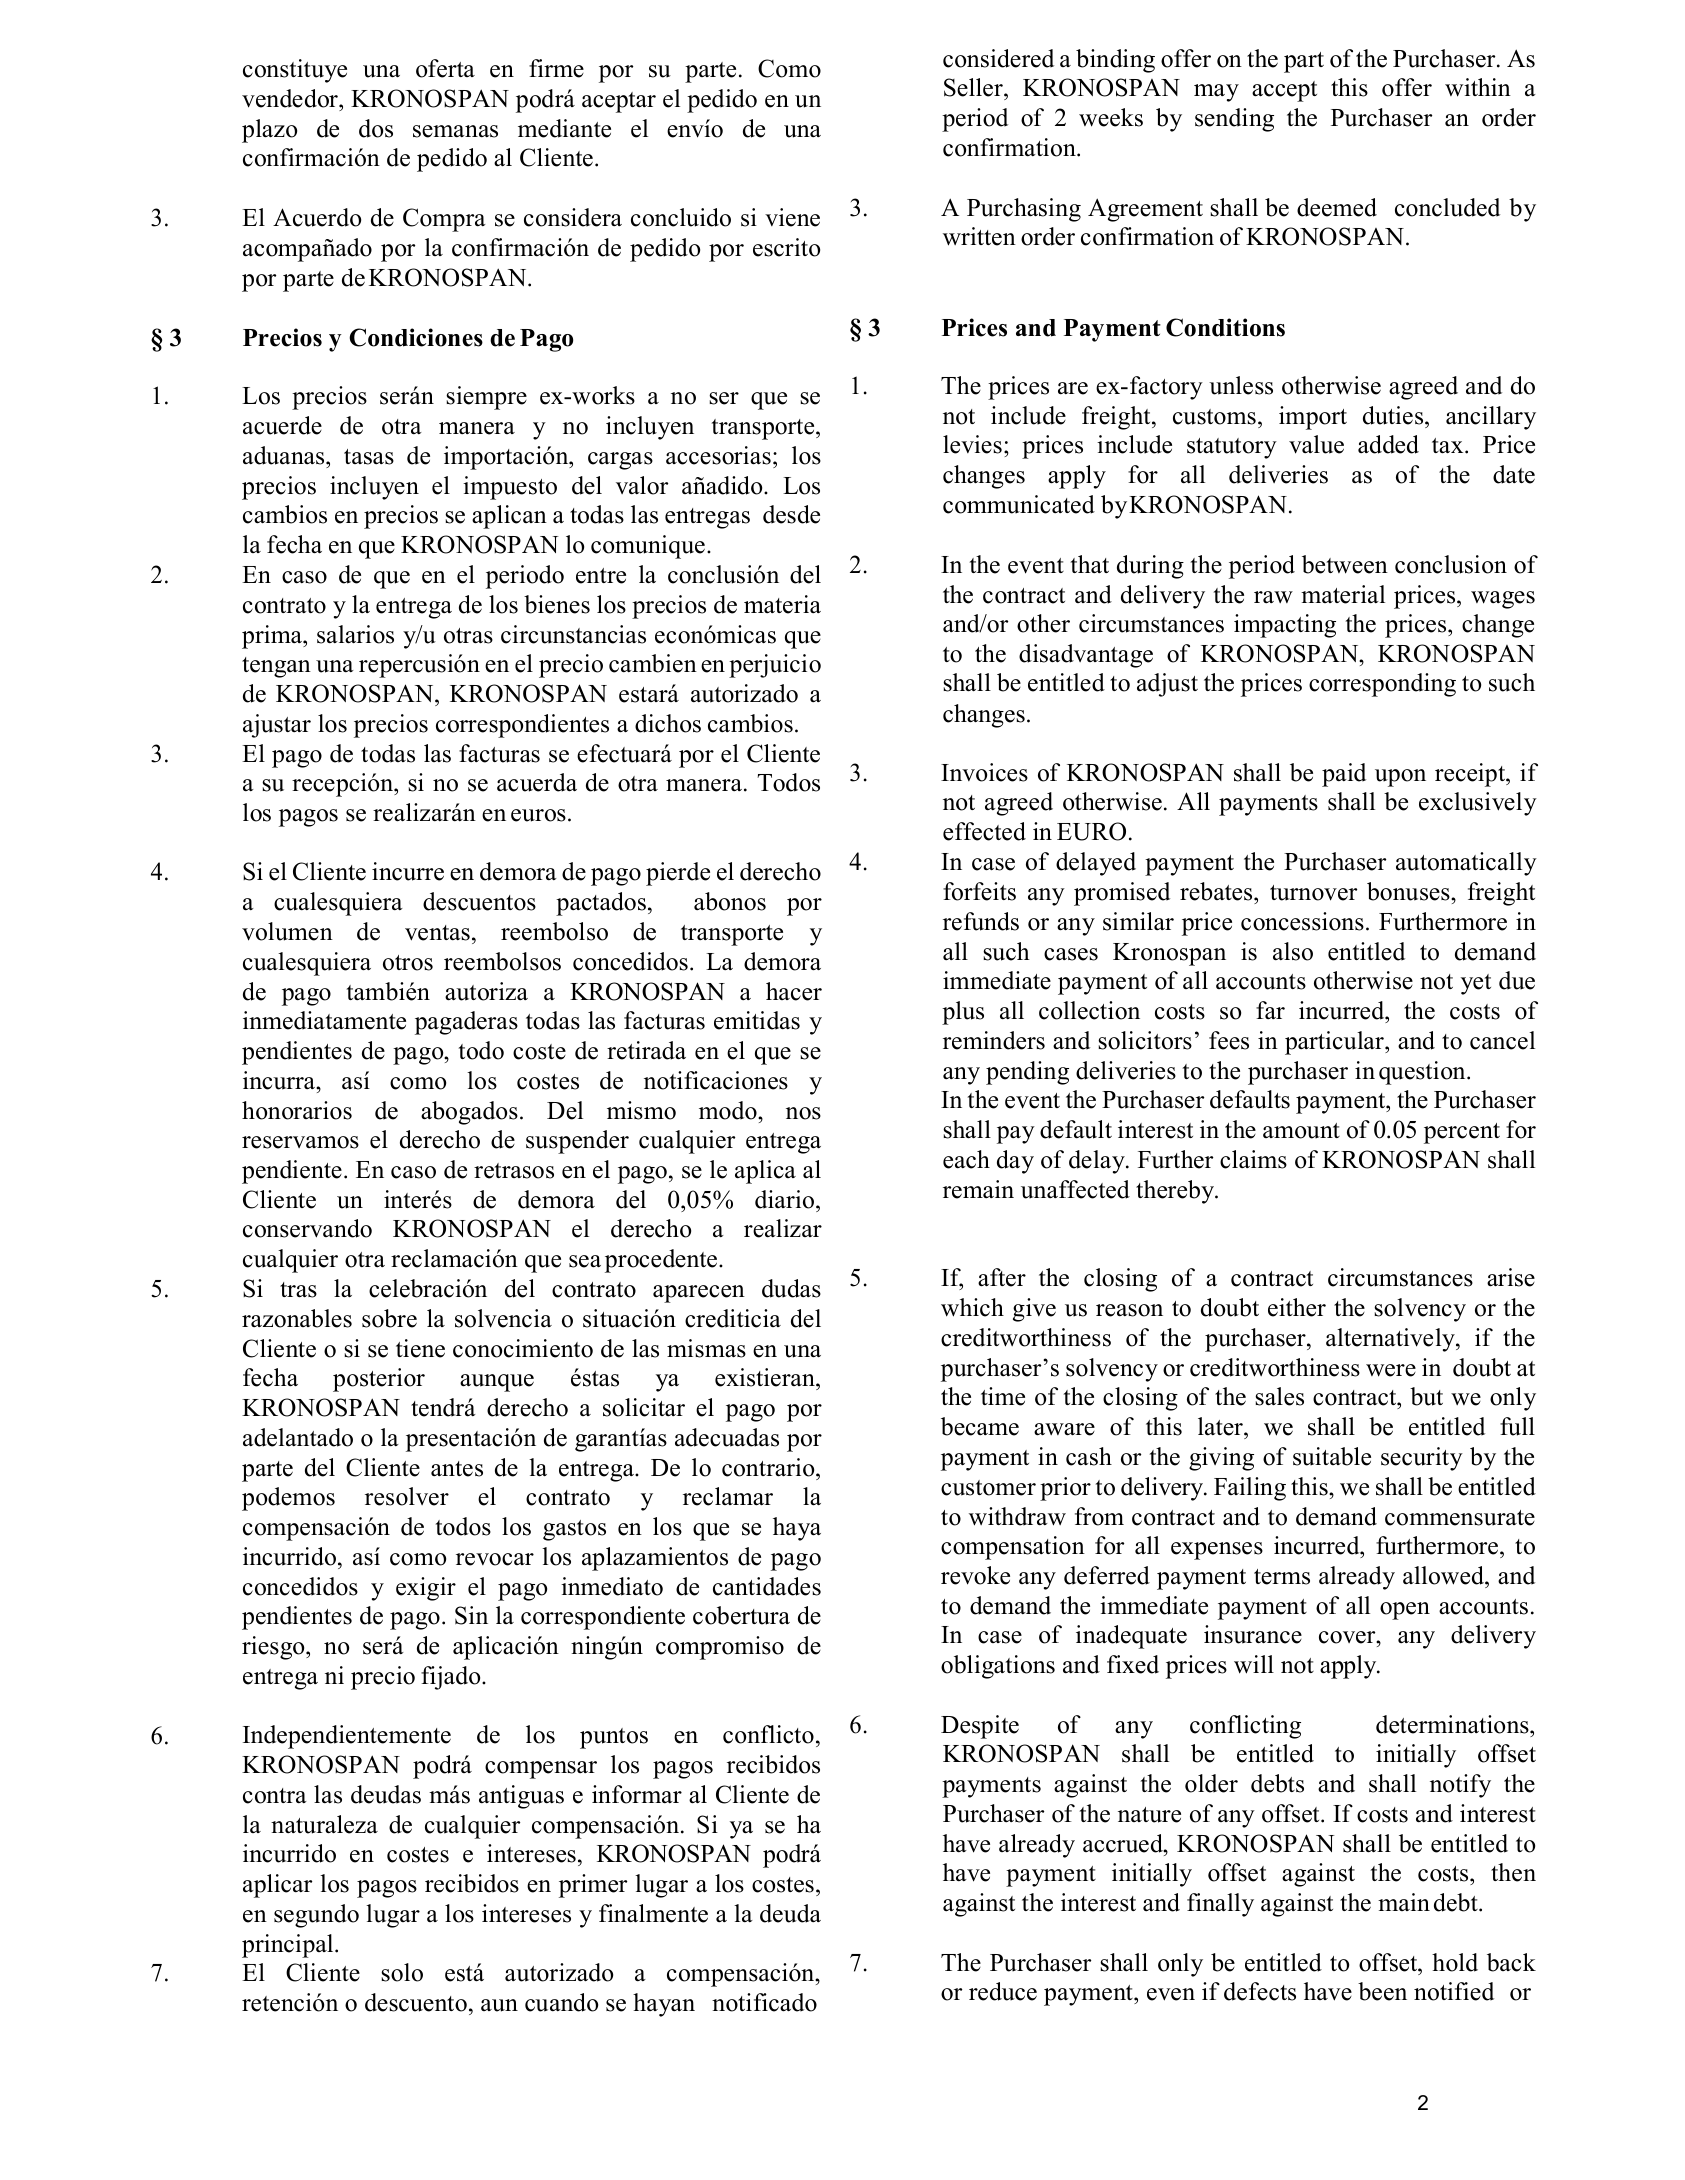 Image resolution: width=1685 pixels, height=2180 pixels. Describe the element at coordinates (1382, 1991) in the screenshot. I see `been` at that location.
